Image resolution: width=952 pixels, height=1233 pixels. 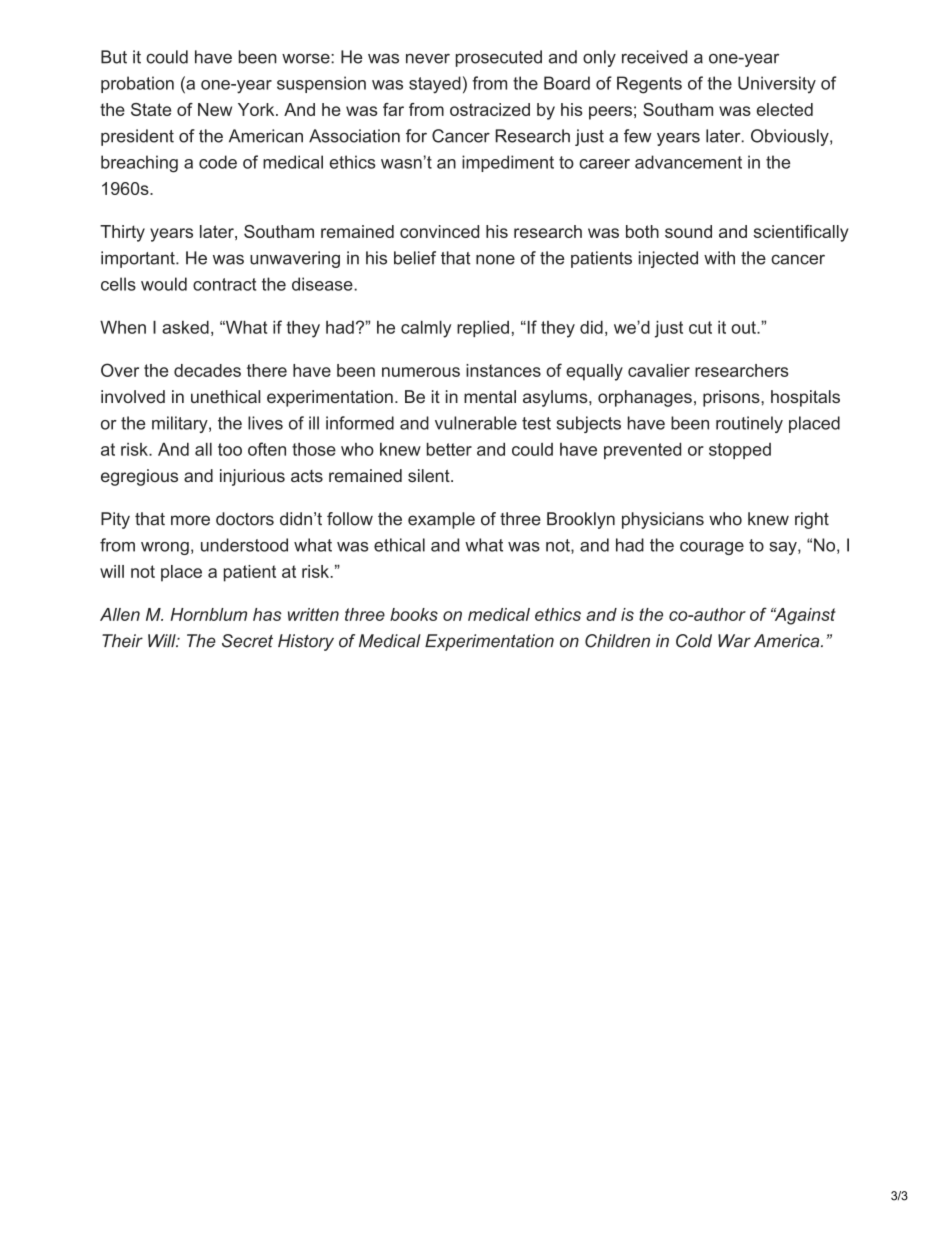 What do you see at coordinates (732, 398) in the screenshot?
I see `prisons` at bounding box center [732, 398].
